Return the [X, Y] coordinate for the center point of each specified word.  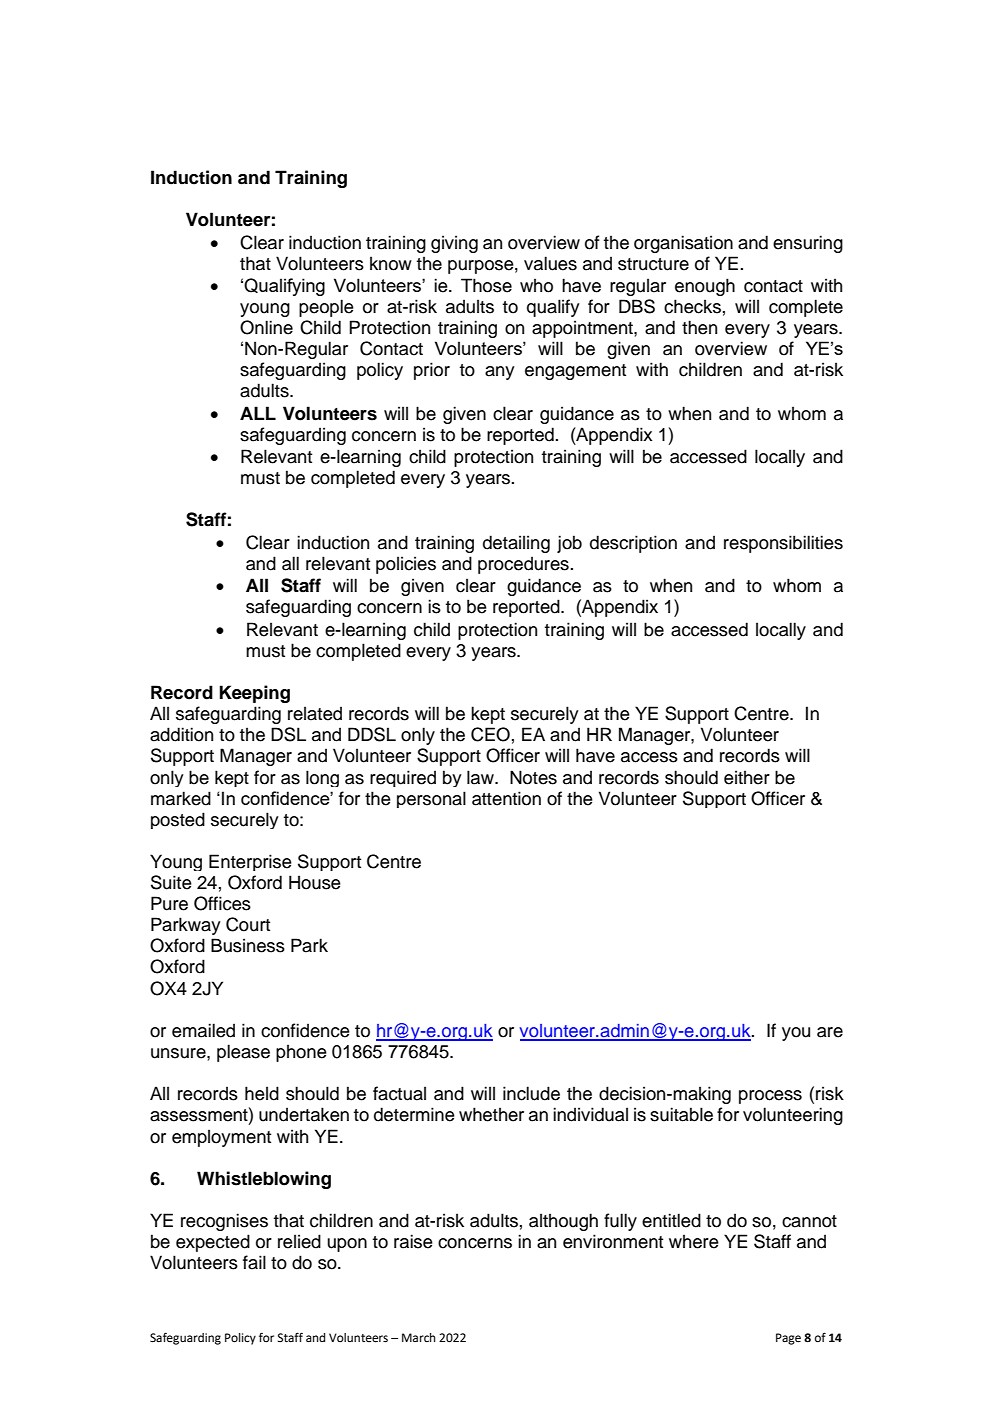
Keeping [254, 694]
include [531, 1093]
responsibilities [783, 544]
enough [705, 287]
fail [254, 1262]
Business [248, 945]
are [830, 1032]
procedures [524, 565]
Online [266, 327]
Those [486, 285]
